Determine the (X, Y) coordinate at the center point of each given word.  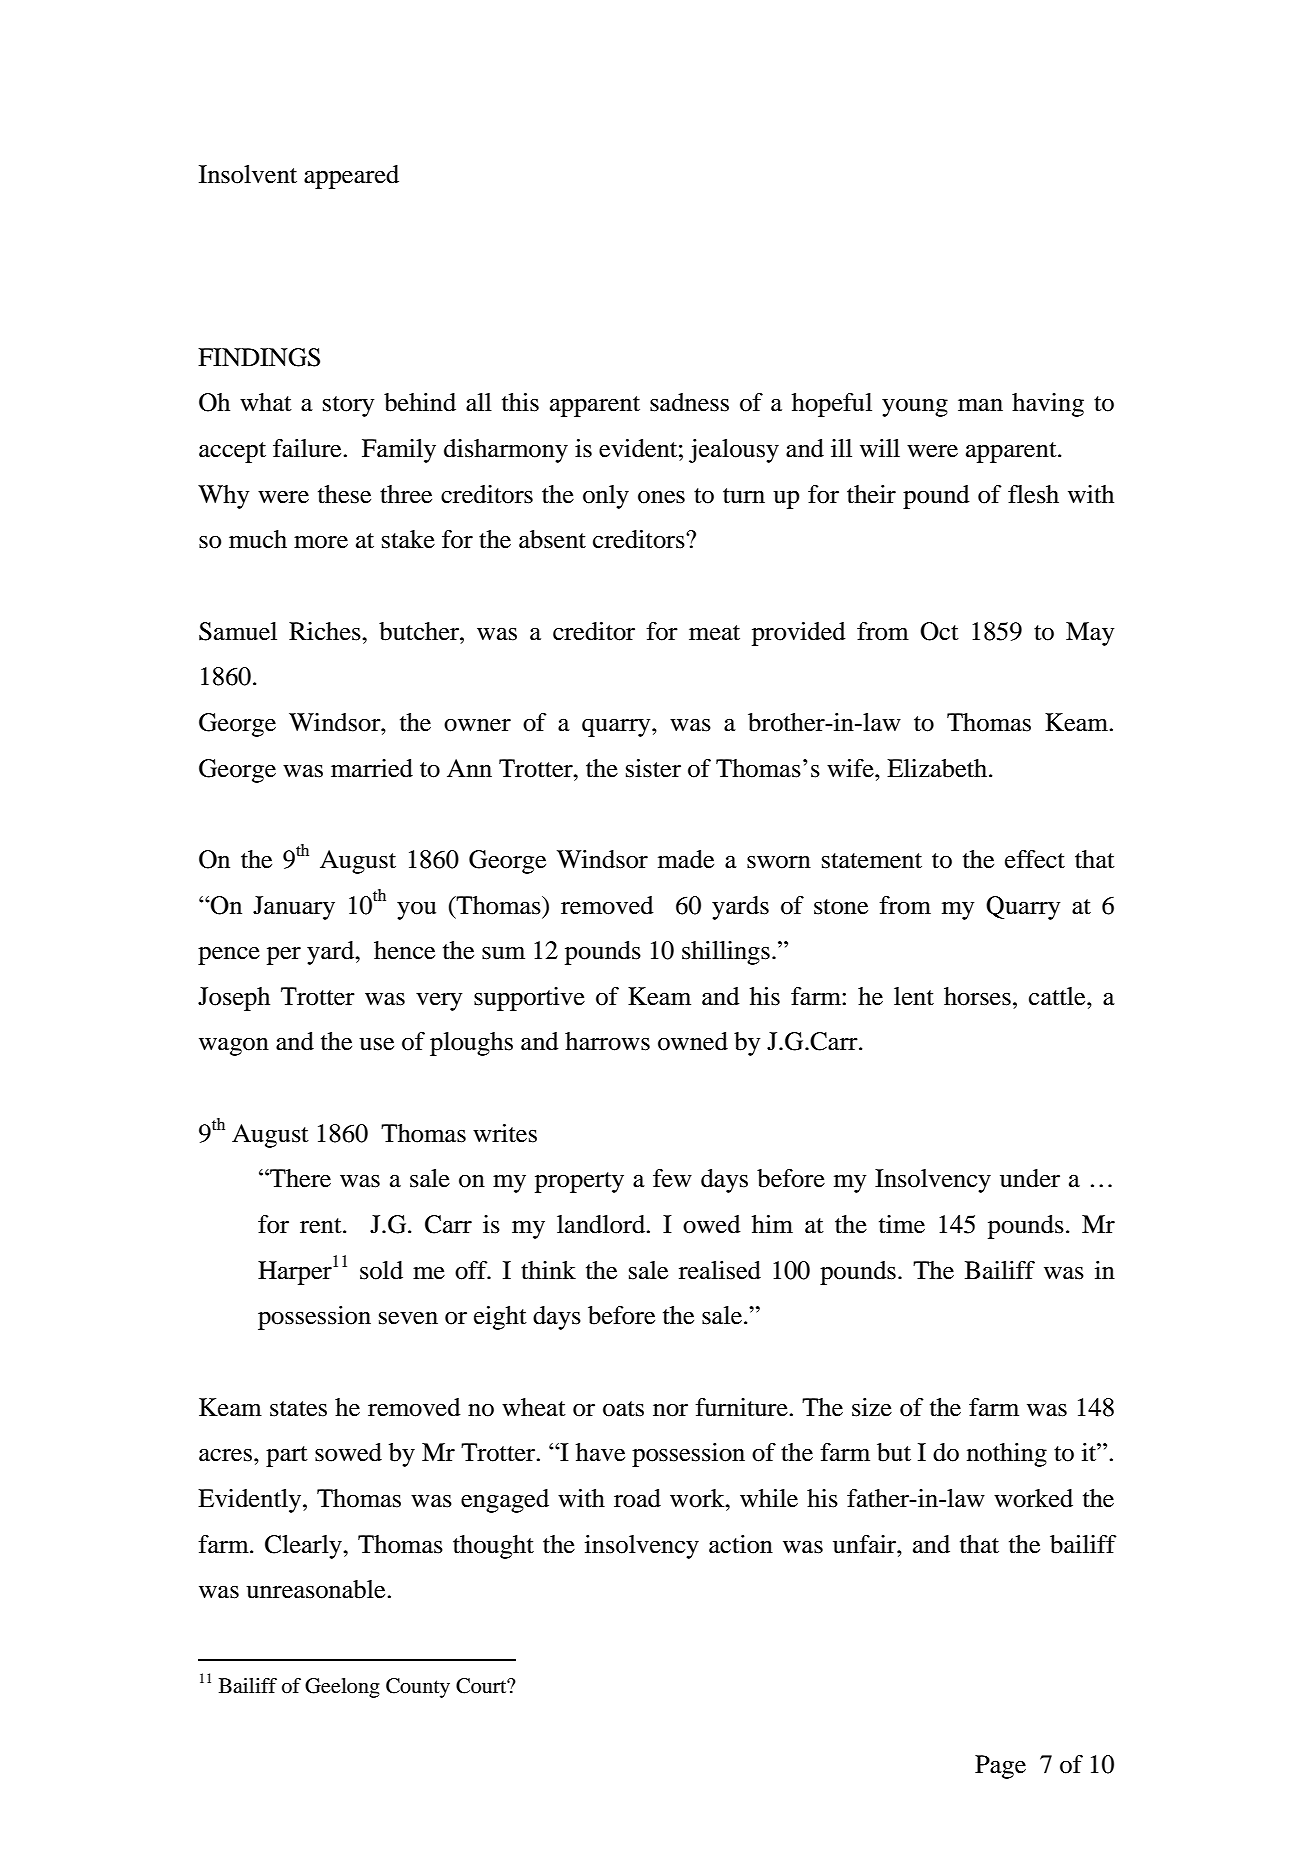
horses (977, 996)
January (294, 908)
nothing (1007, 1455)
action (741, 1544)
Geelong (342, 1688)
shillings (726, 953)
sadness (689, 402)
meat (714, 633)
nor (670, 1410)
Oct (939, 631)
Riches (326, 631)
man (980, 405)
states (298, 1409)
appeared (351, 177)
